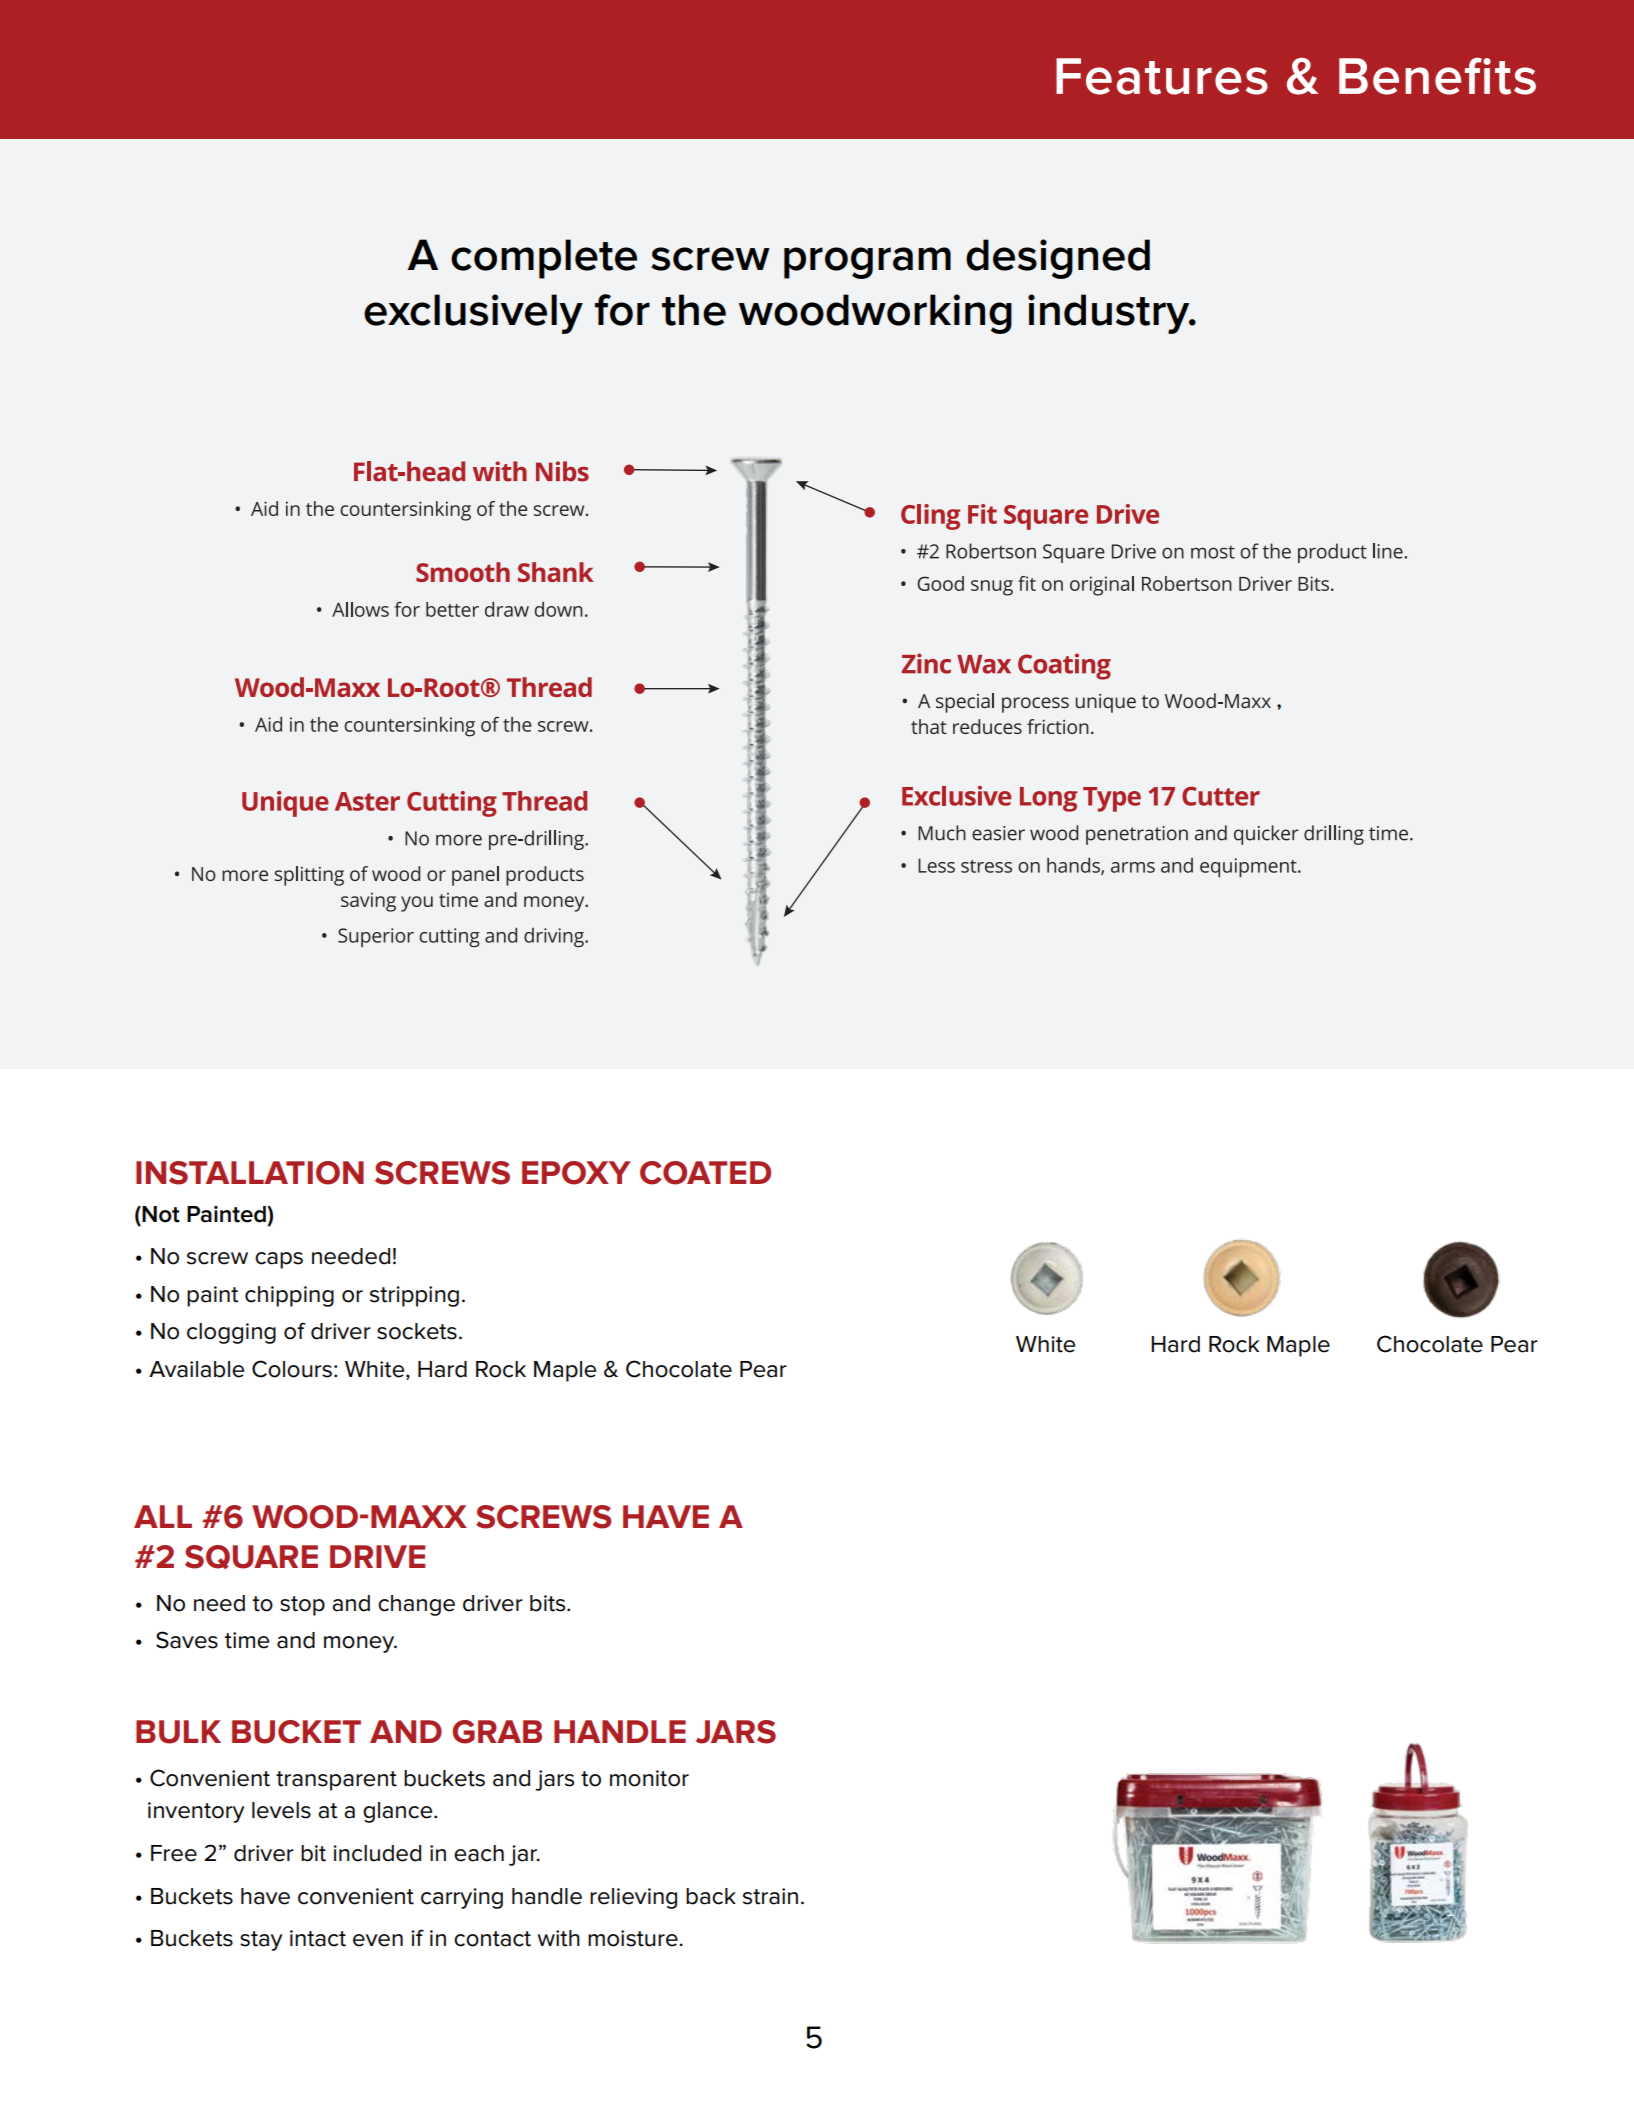  Describe the element at coordinates (250, 1173) in the screenshot. I see `INSTALLATION` at that location.
